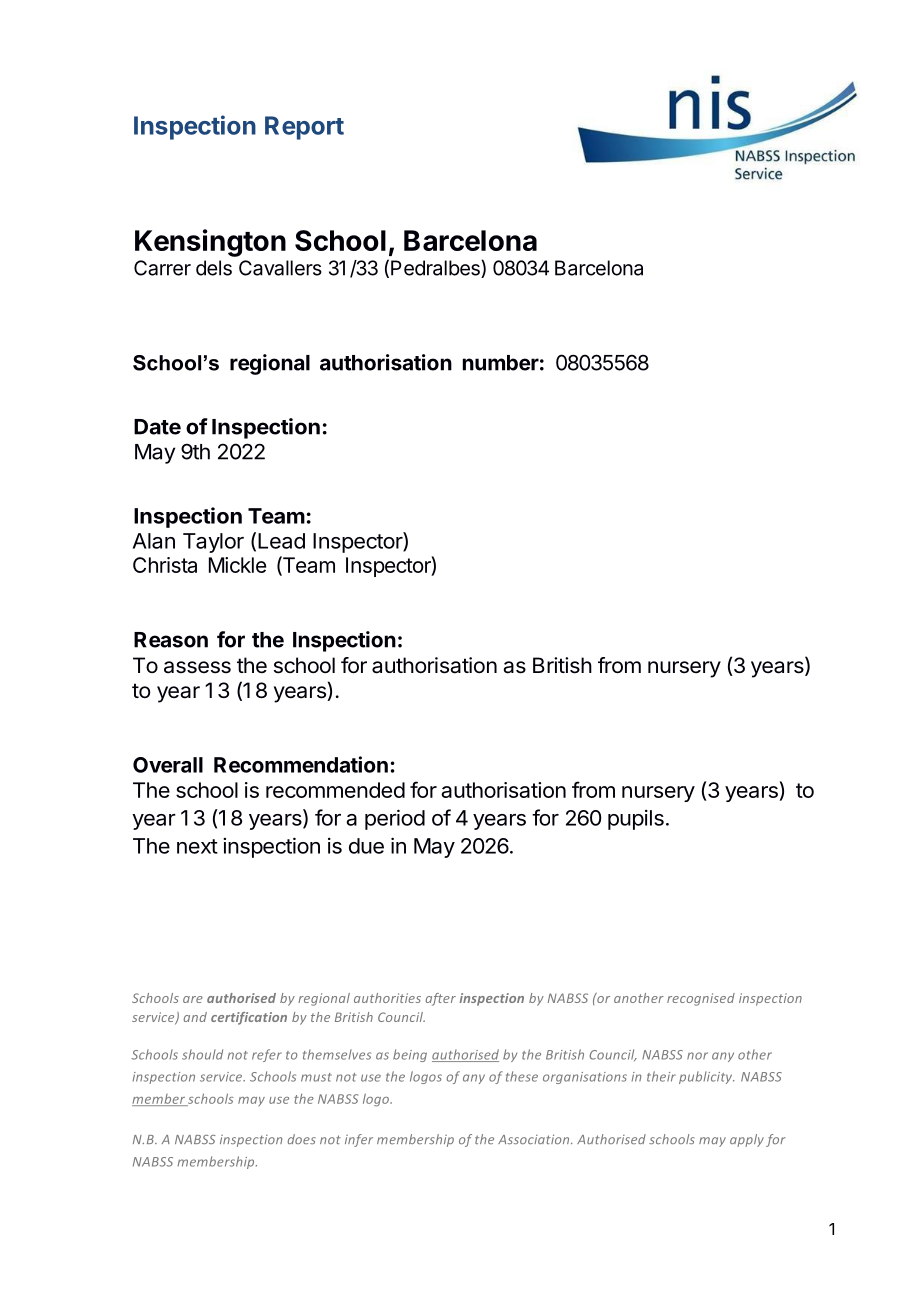  Describe the element at coordinates (213, 543) in the screenshot. I see `Taylor` at that location.
